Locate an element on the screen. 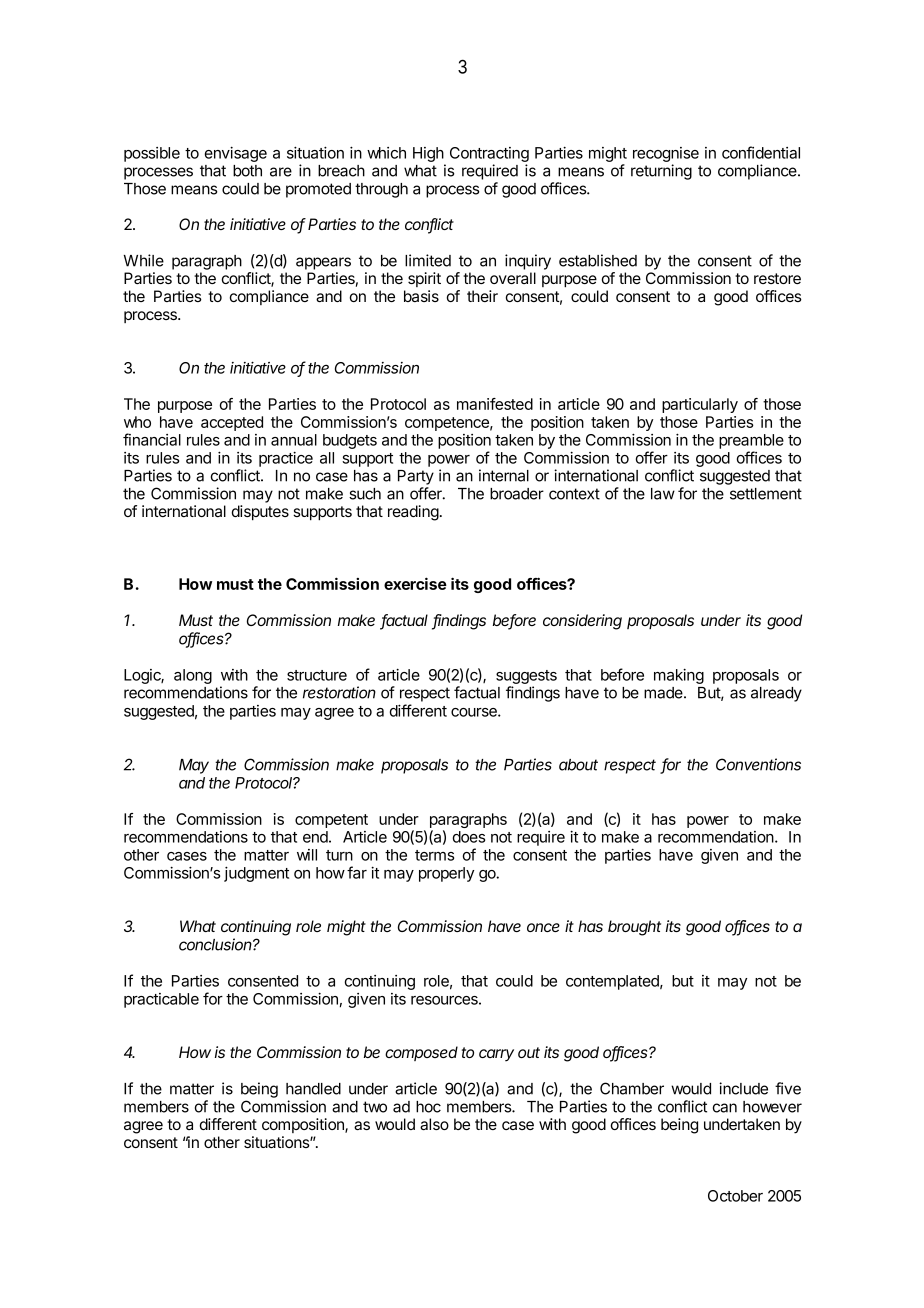  both is located at coordinates (247, 171).
